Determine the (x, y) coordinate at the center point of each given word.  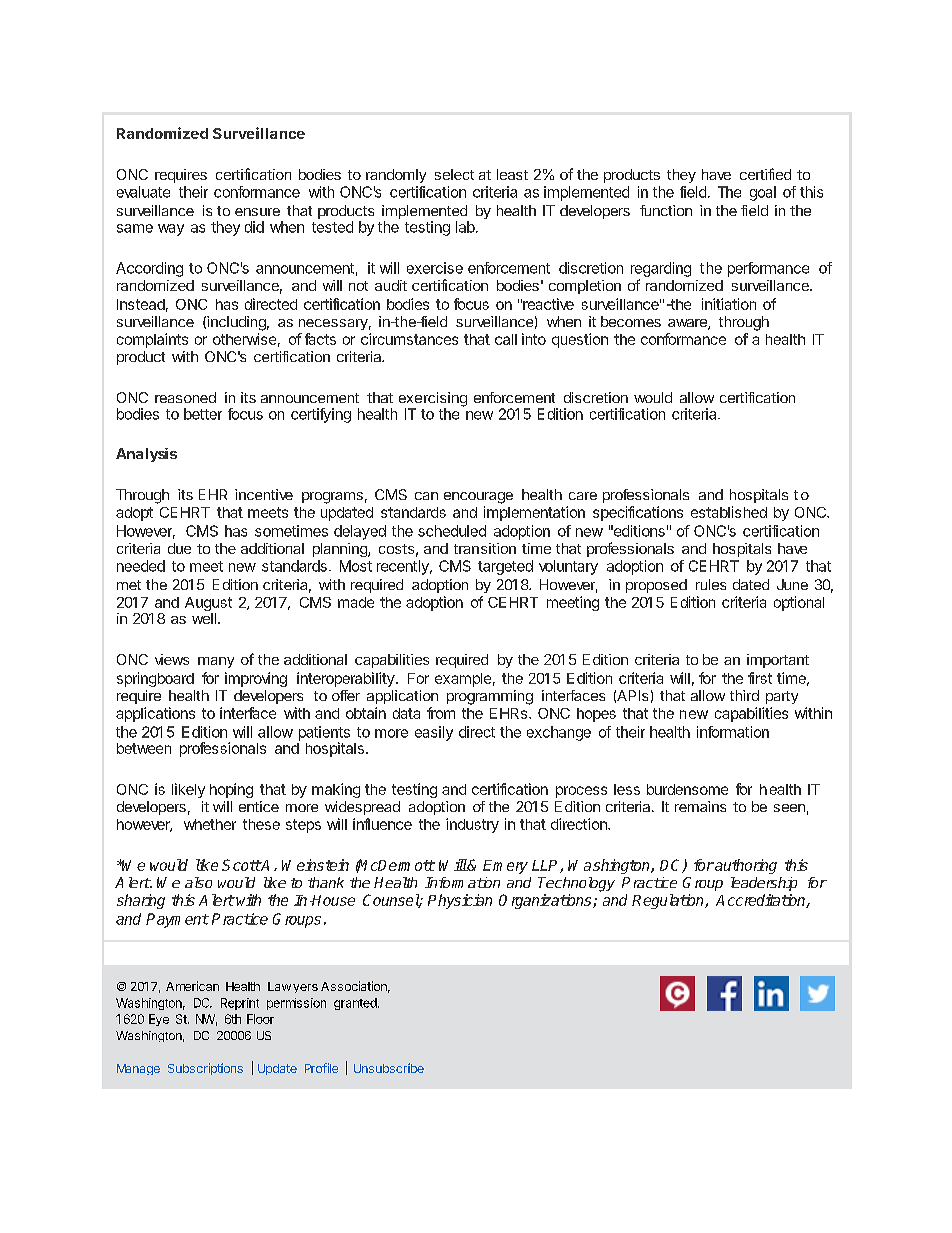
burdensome (687, 789)
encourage (478, 498)
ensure (257, 212)
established (729, 512)
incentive (264, 494)
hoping (231, 790)
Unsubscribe (389, 1068)
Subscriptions (205, 1069)
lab (466, 227)
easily (434, 733)
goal (763, 193)
